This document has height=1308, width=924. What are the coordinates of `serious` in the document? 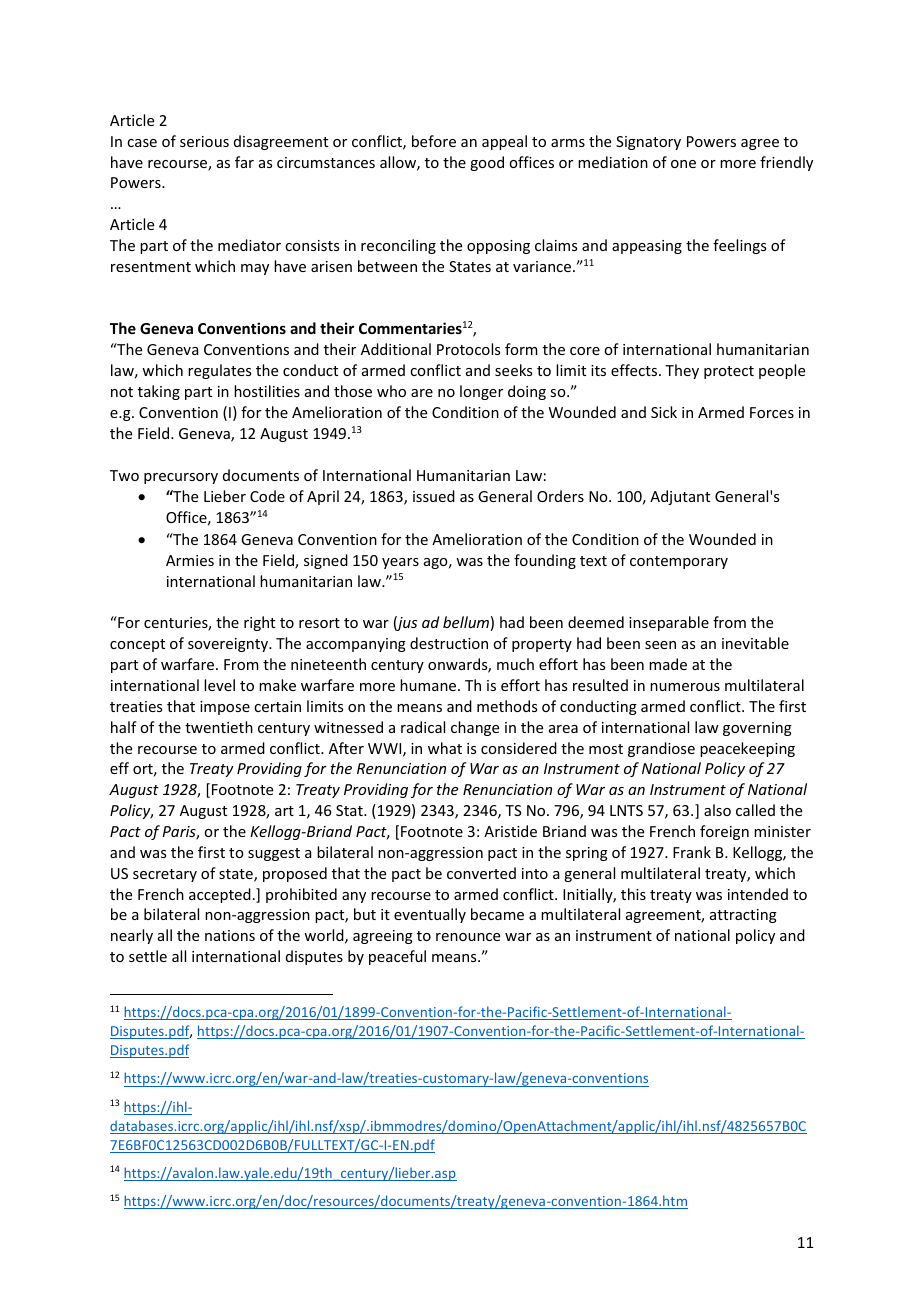 It's located at (204, 141).
